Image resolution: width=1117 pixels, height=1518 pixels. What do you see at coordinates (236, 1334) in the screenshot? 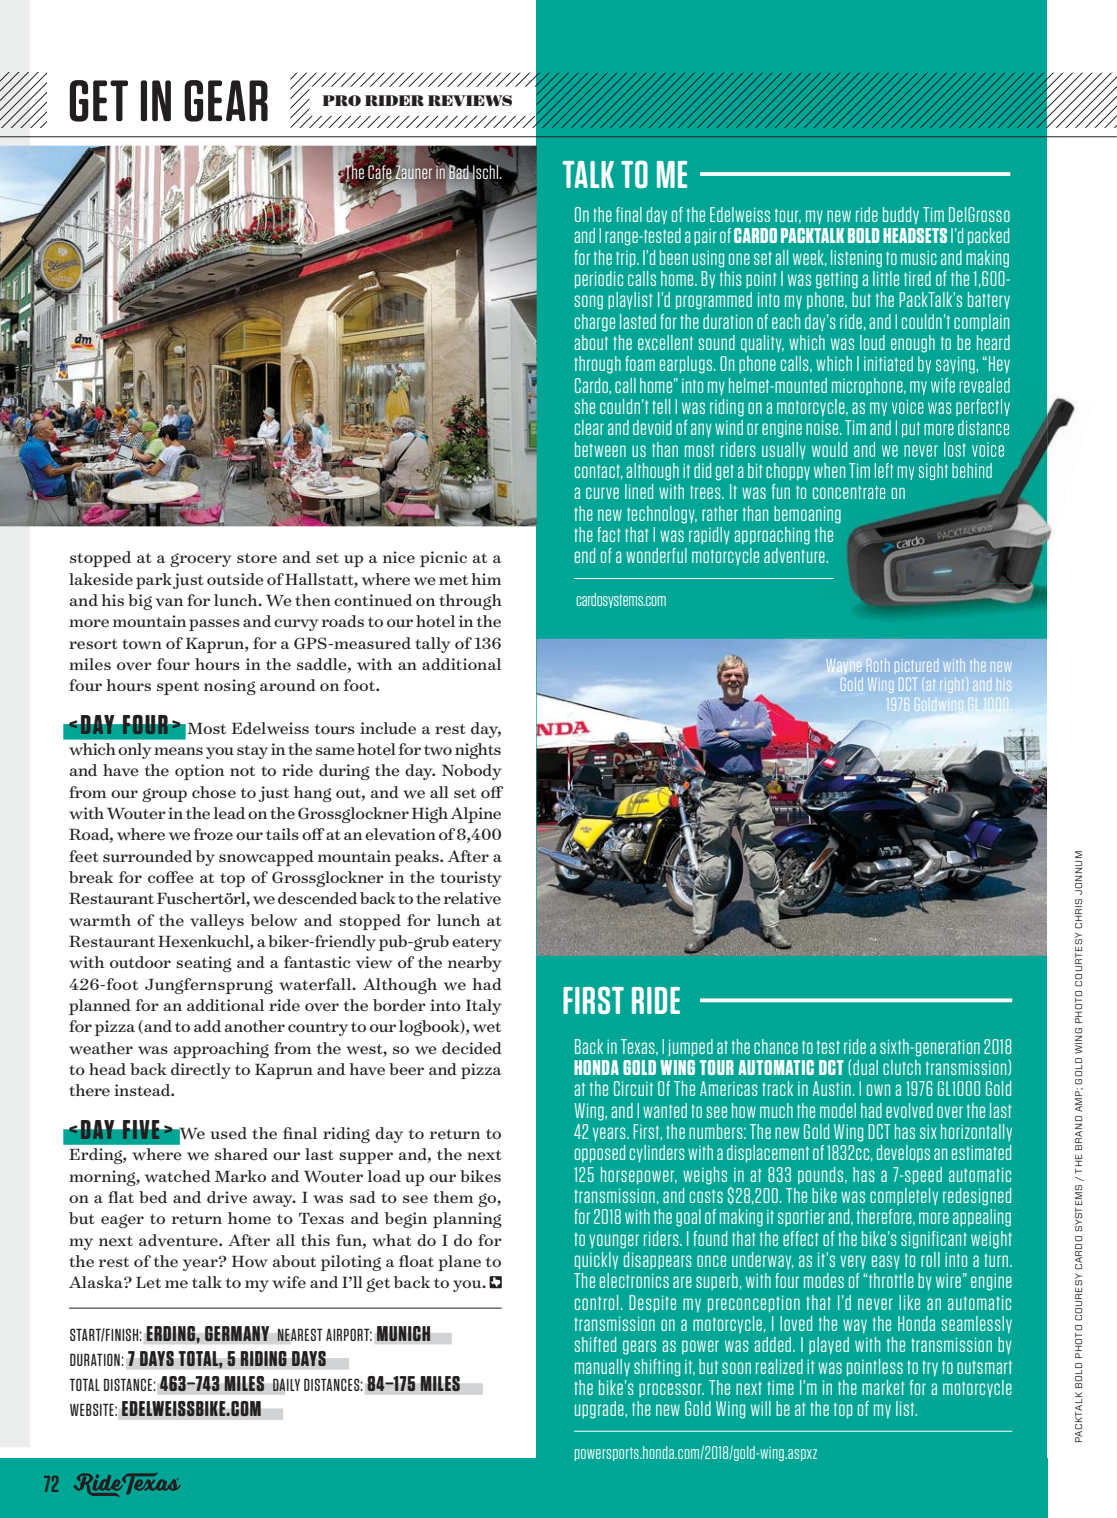
I see `GERMANY` at bounding box center [236, 1334].
